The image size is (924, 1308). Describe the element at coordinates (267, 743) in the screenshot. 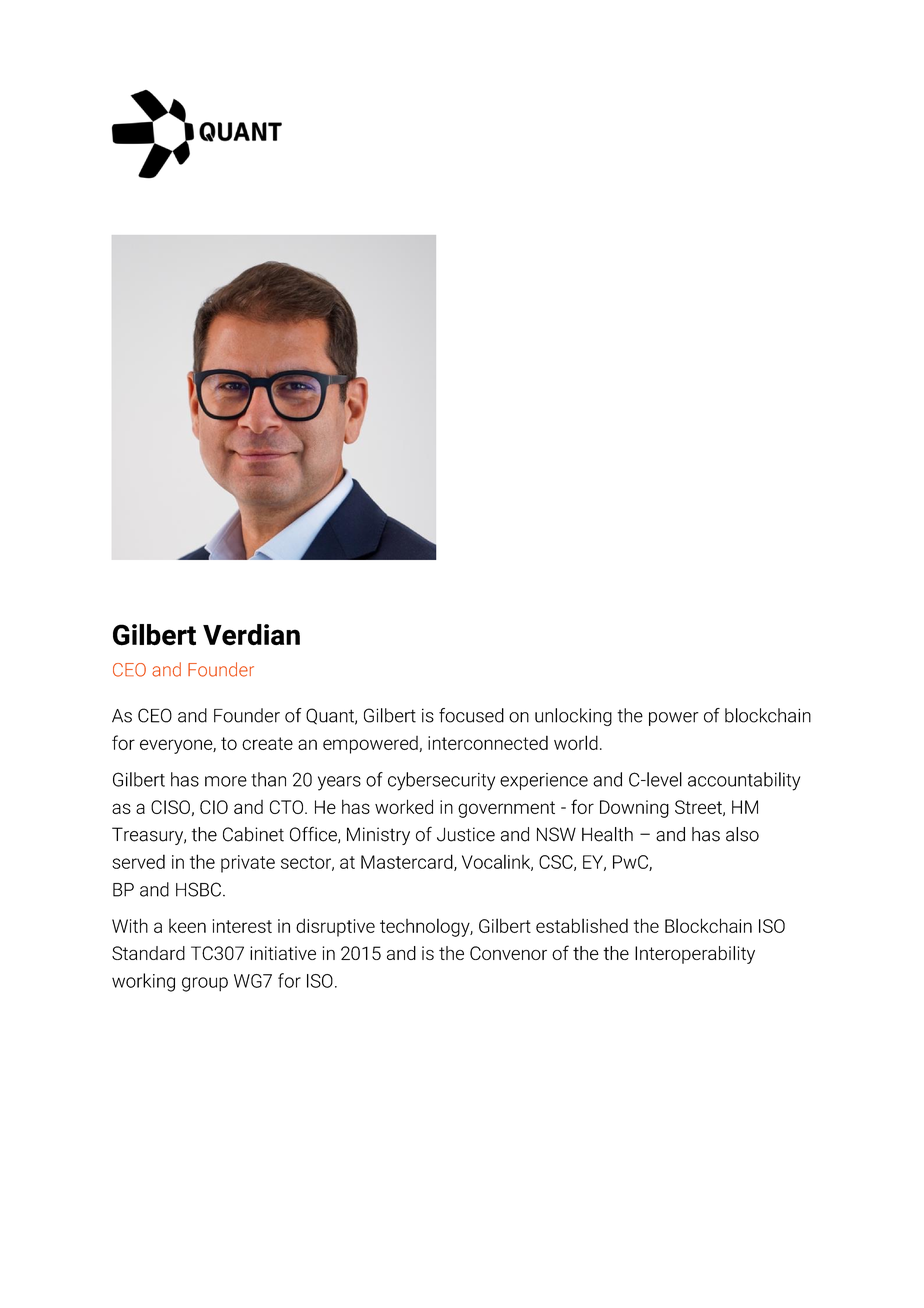

I see `create` at that location.
